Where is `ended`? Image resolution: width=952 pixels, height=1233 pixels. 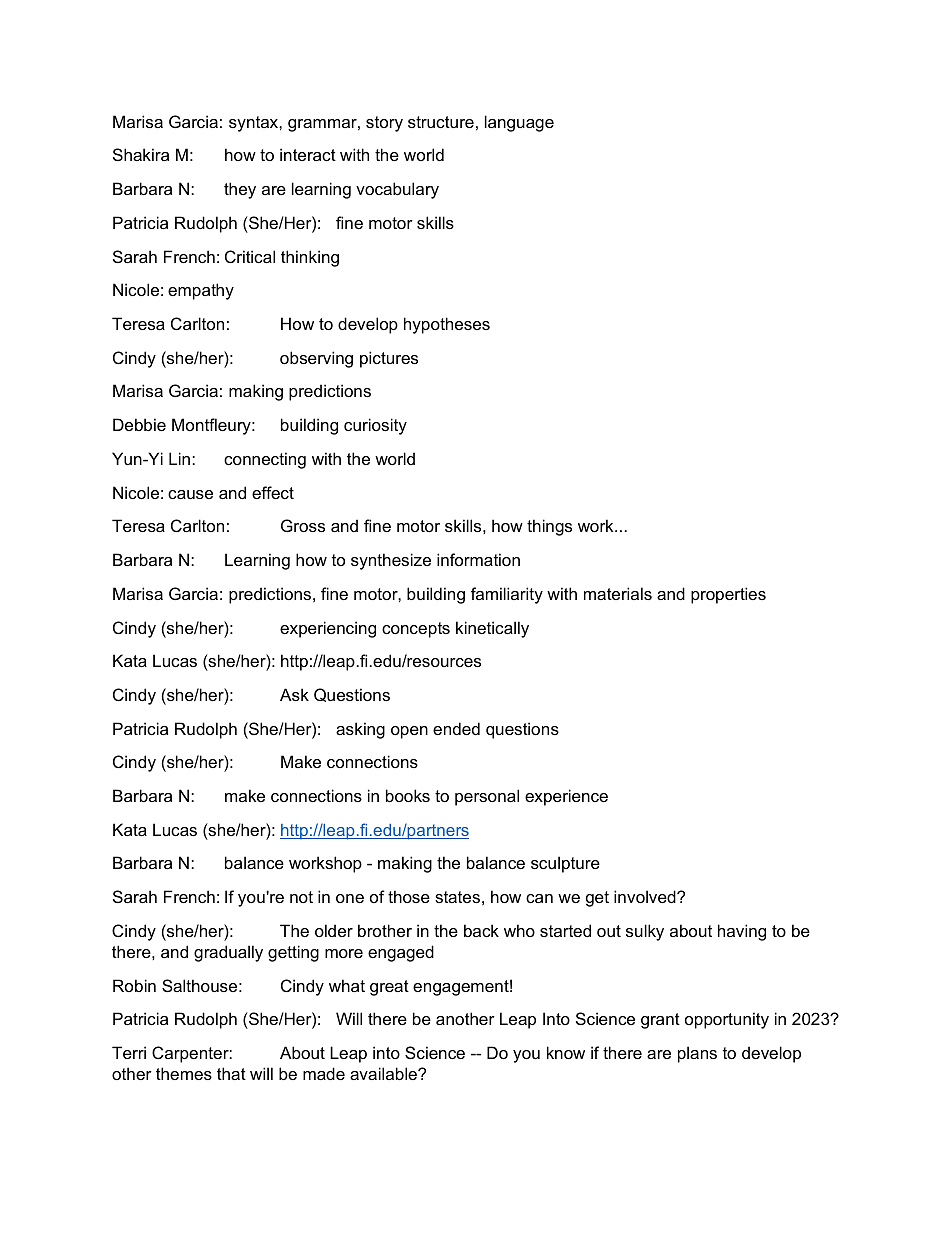
ended is located at coordinates (456, 728).
